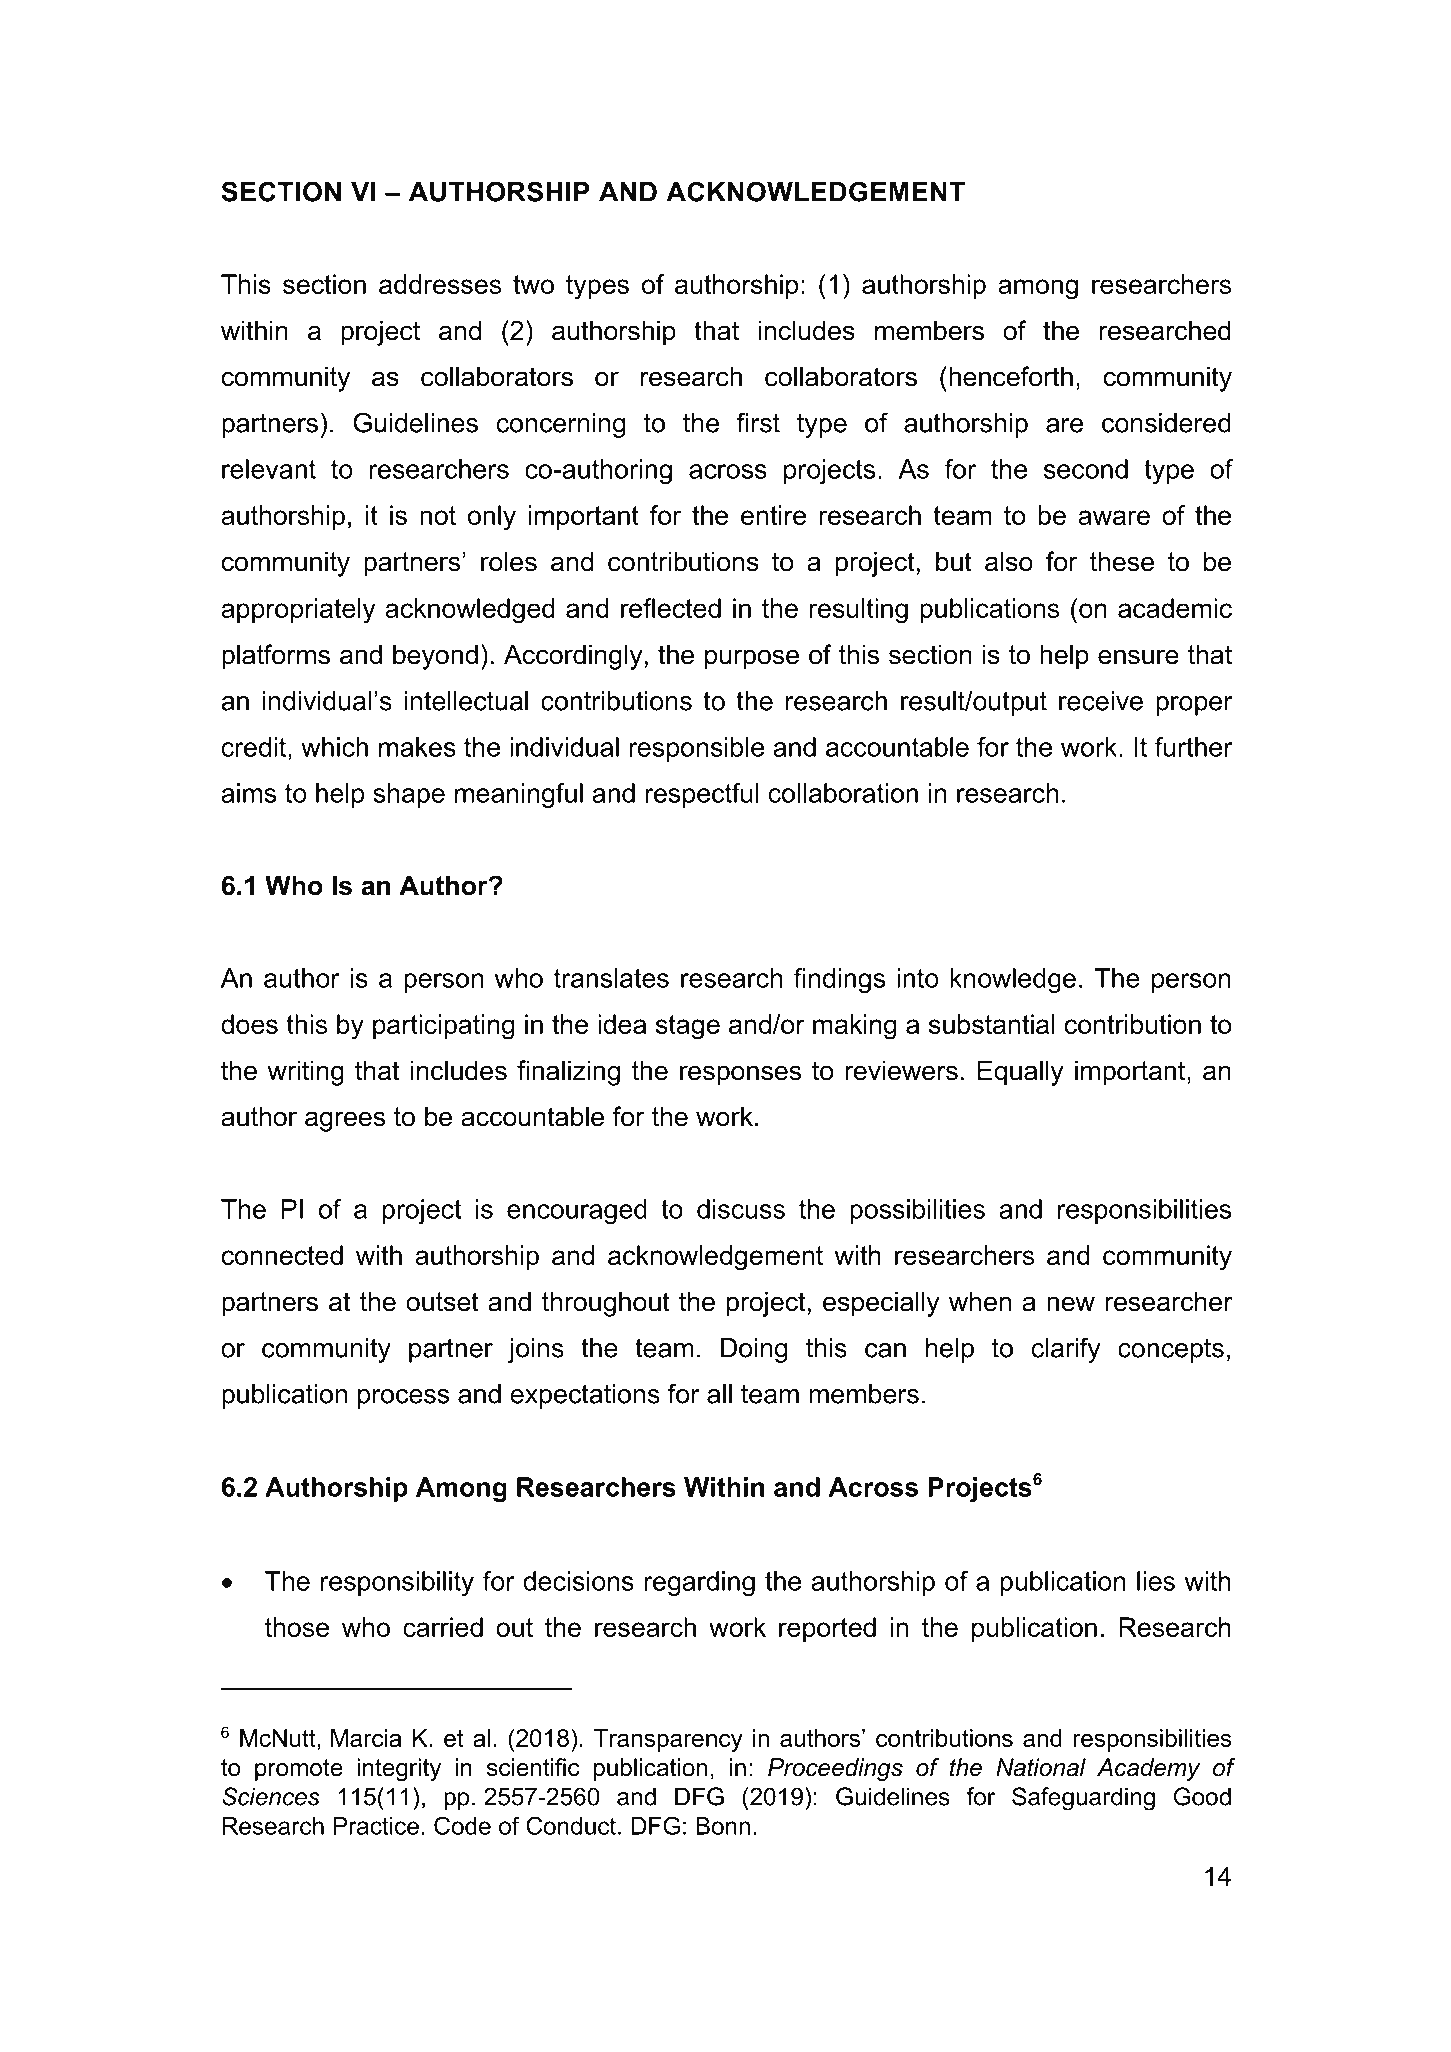 This screenshot has width=1451, height=2052. What do you see at coordinates (758, 422) in the screenshot?
I see `first` at bounding box center [758, 422].
